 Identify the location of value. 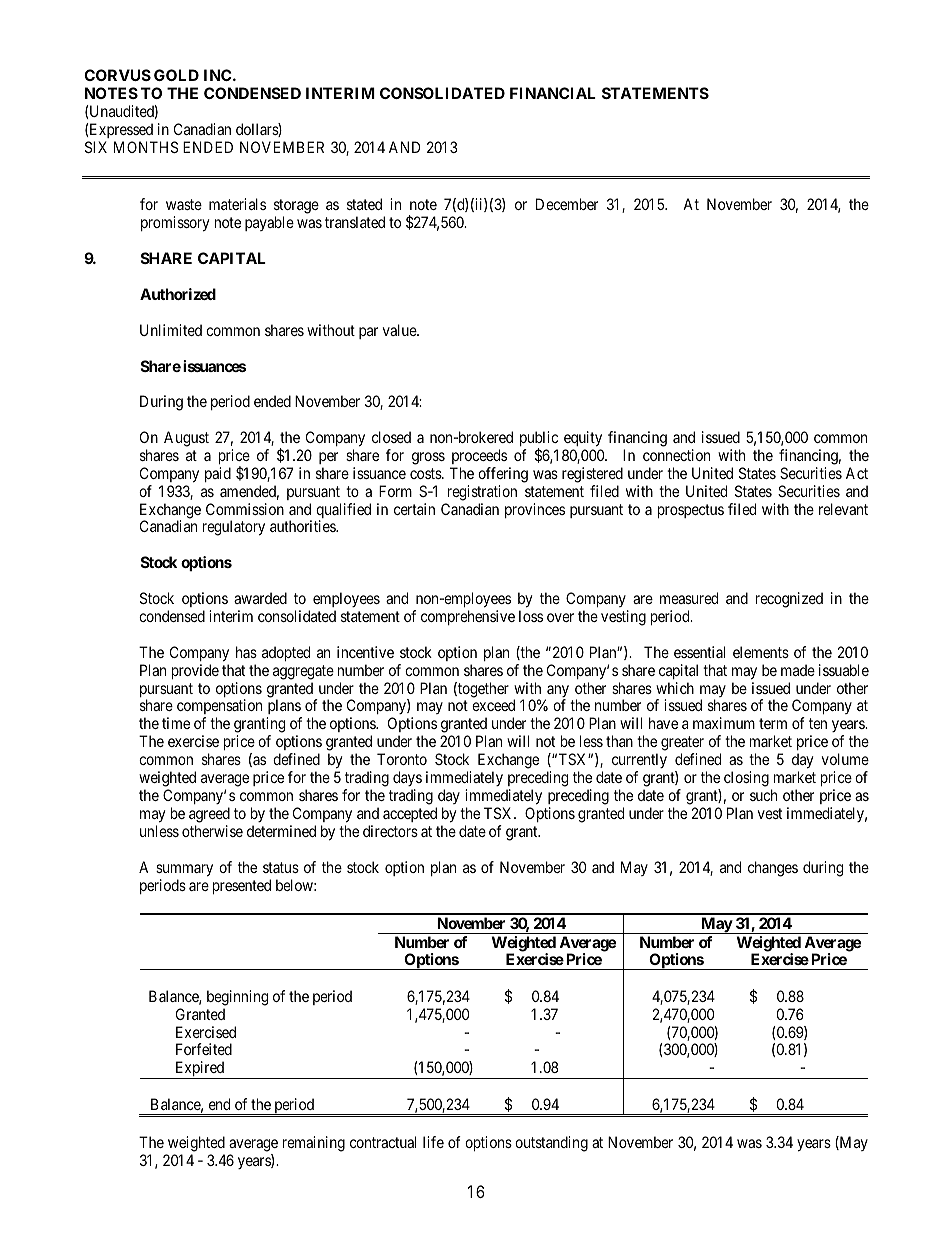
(400, 330).
